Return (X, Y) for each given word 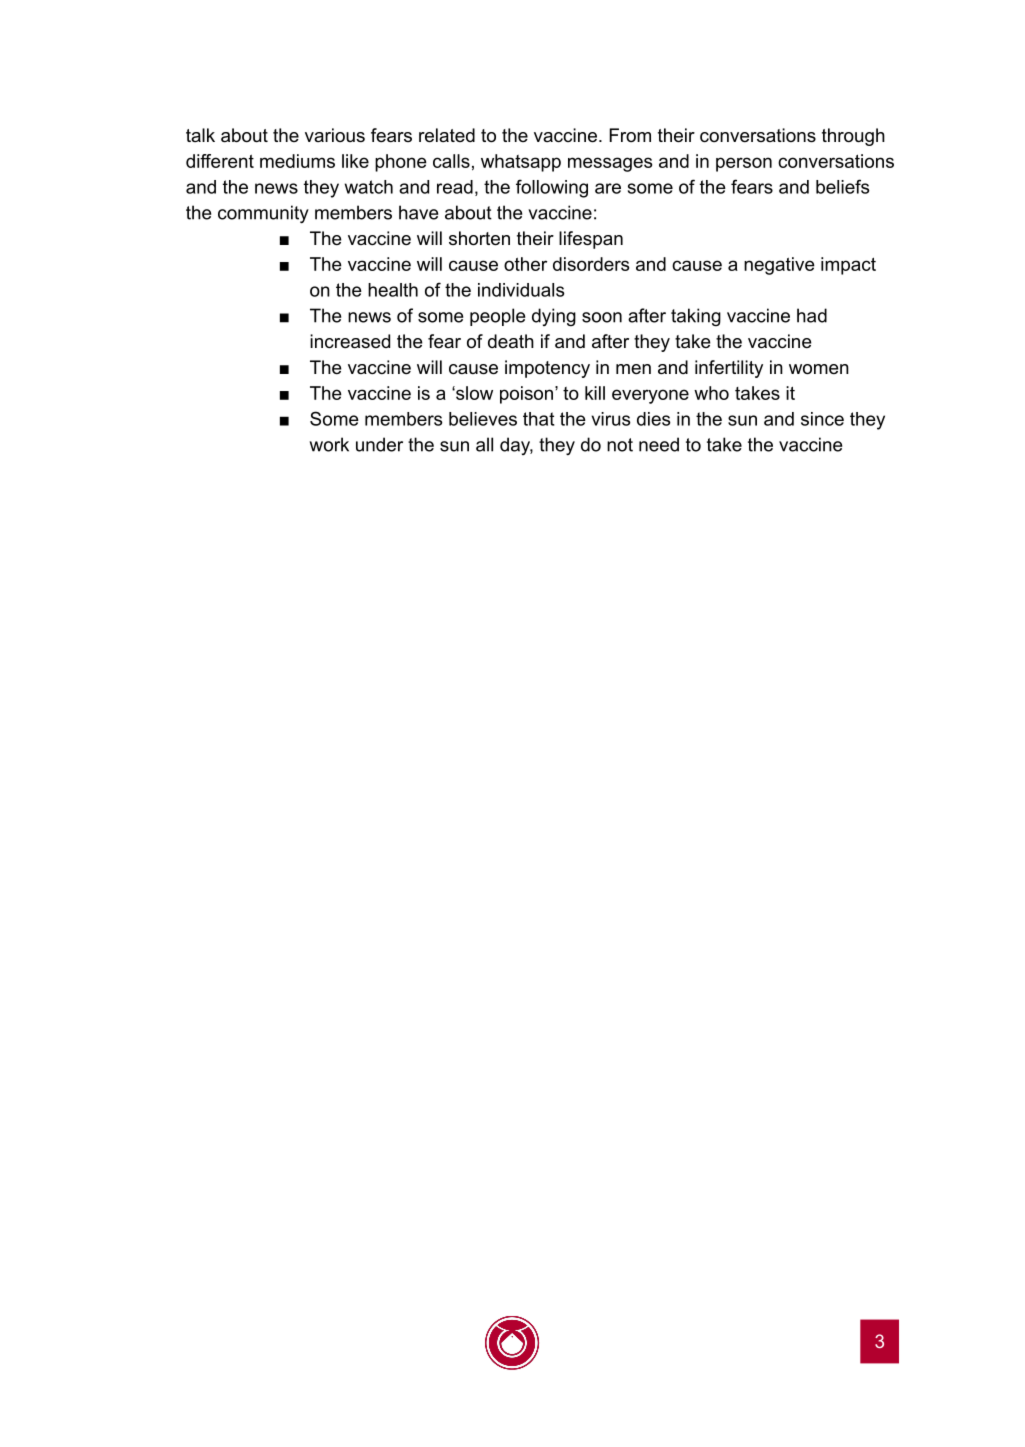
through (853, 137)
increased (350, 341)
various (335, 135)
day (516, 446)
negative (779, 266)
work (329, 444)
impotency (547, 369)
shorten (479, 238)
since (822, 419)
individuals (521, 290)
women (819, 369)
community (263, 214)
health (393, 290)
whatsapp (521, 163)
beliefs (843, 186)
